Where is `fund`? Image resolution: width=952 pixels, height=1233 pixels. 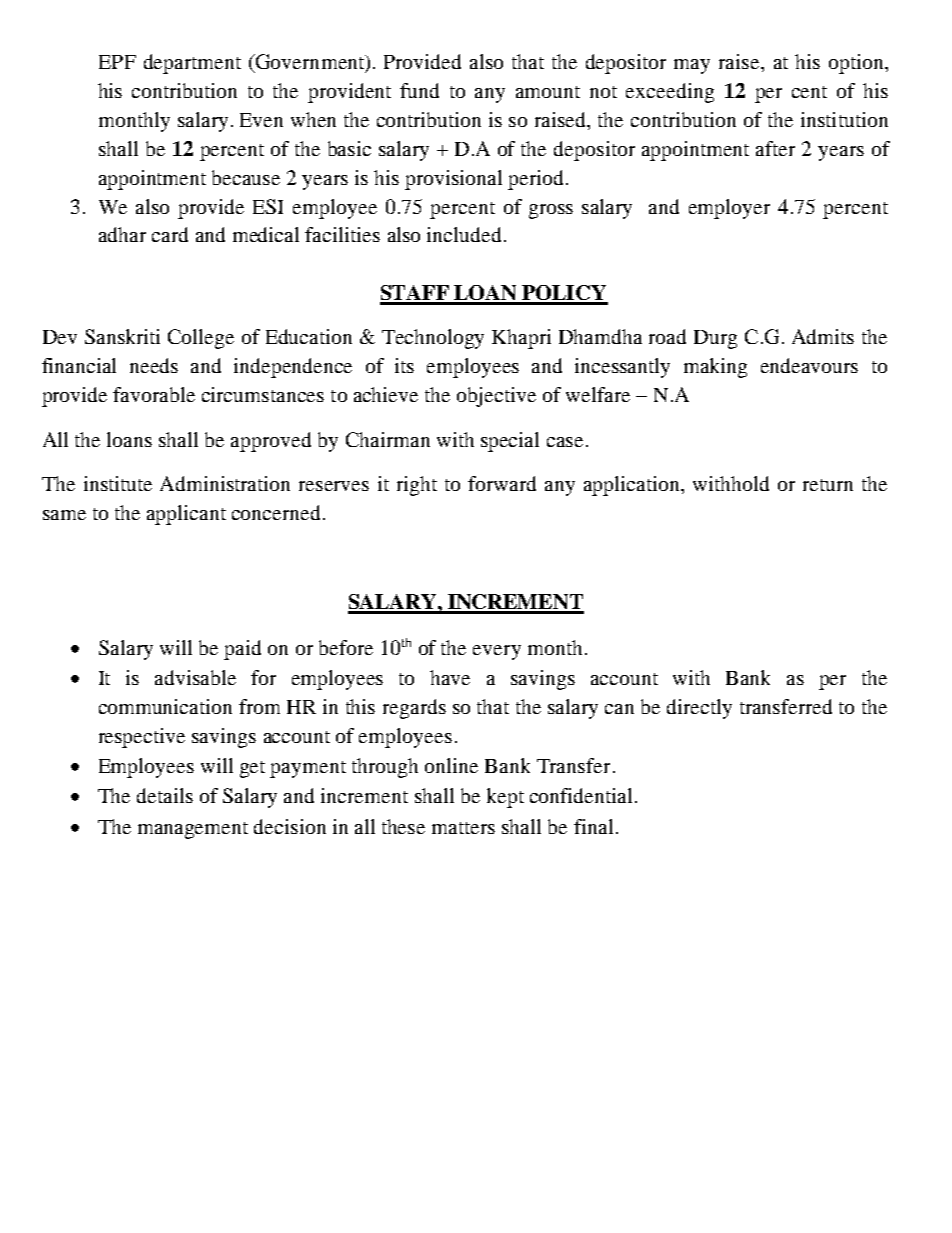 fund is located at coordinates (419, 90).
